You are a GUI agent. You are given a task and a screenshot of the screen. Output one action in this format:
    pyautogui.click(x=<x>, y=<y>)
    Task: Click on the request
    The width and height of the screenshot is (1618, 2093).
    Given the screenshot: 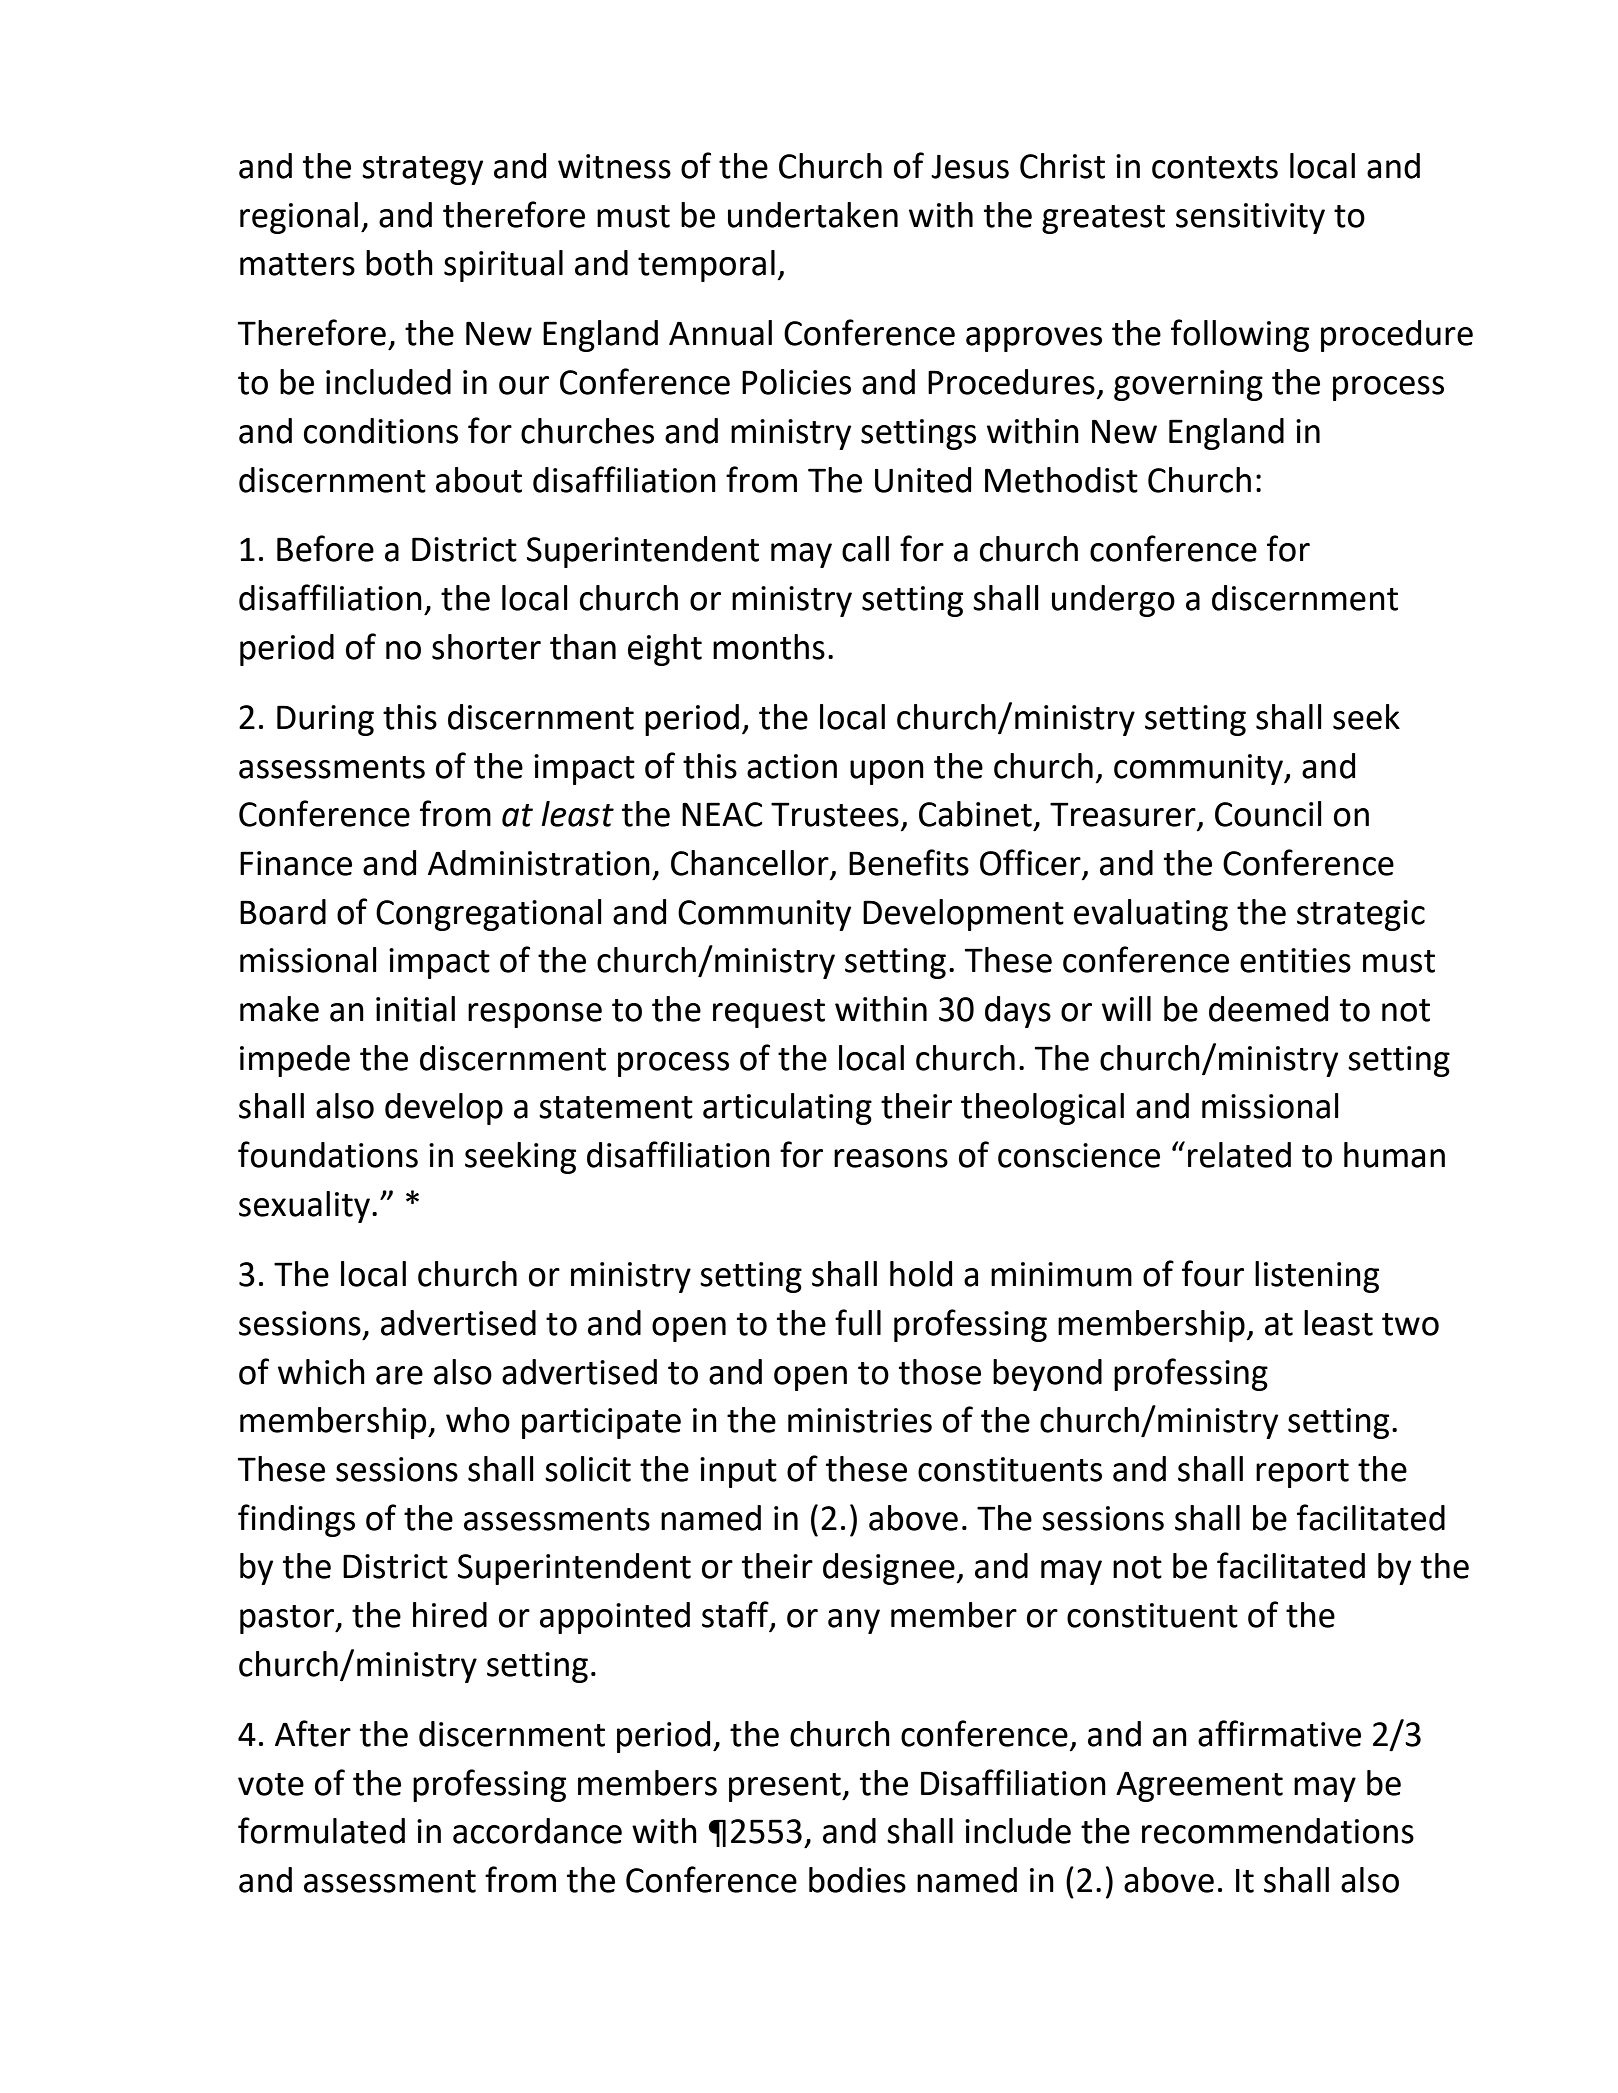 What is the action you would take?
    pyautogui.click(x=769, y=1013)
